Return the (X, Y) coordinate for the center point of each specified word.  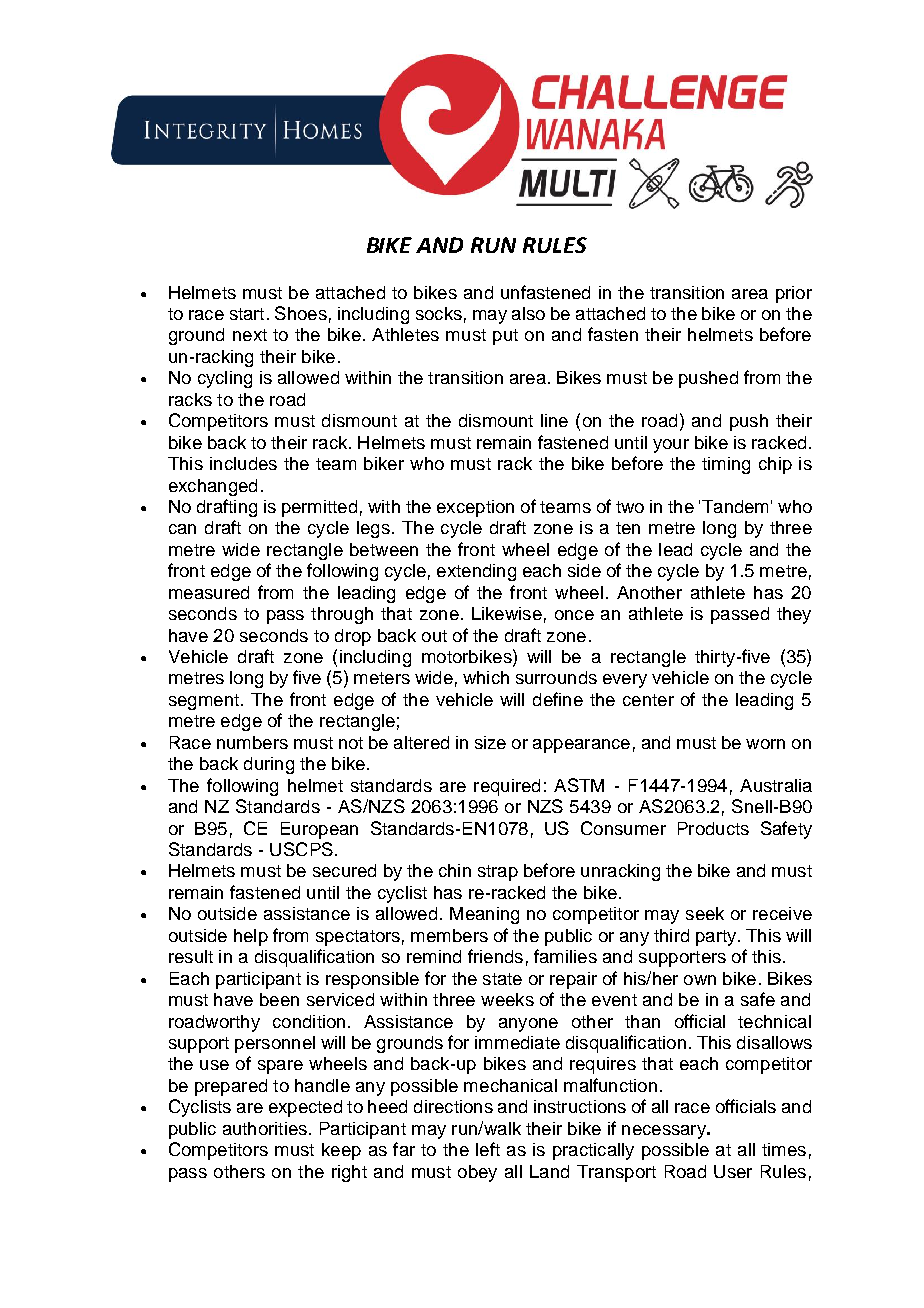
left (488, 1149)
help (251, 937)
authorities (265, 1128)
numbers (252, 742)
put (505, 337)
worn (765, 744)
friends (495, 956)
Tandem (735, 506)
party (716, 938)
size (490, 742)
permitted (319, 508)
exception (475, 508)
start (247, 314)
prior (794, 294)
